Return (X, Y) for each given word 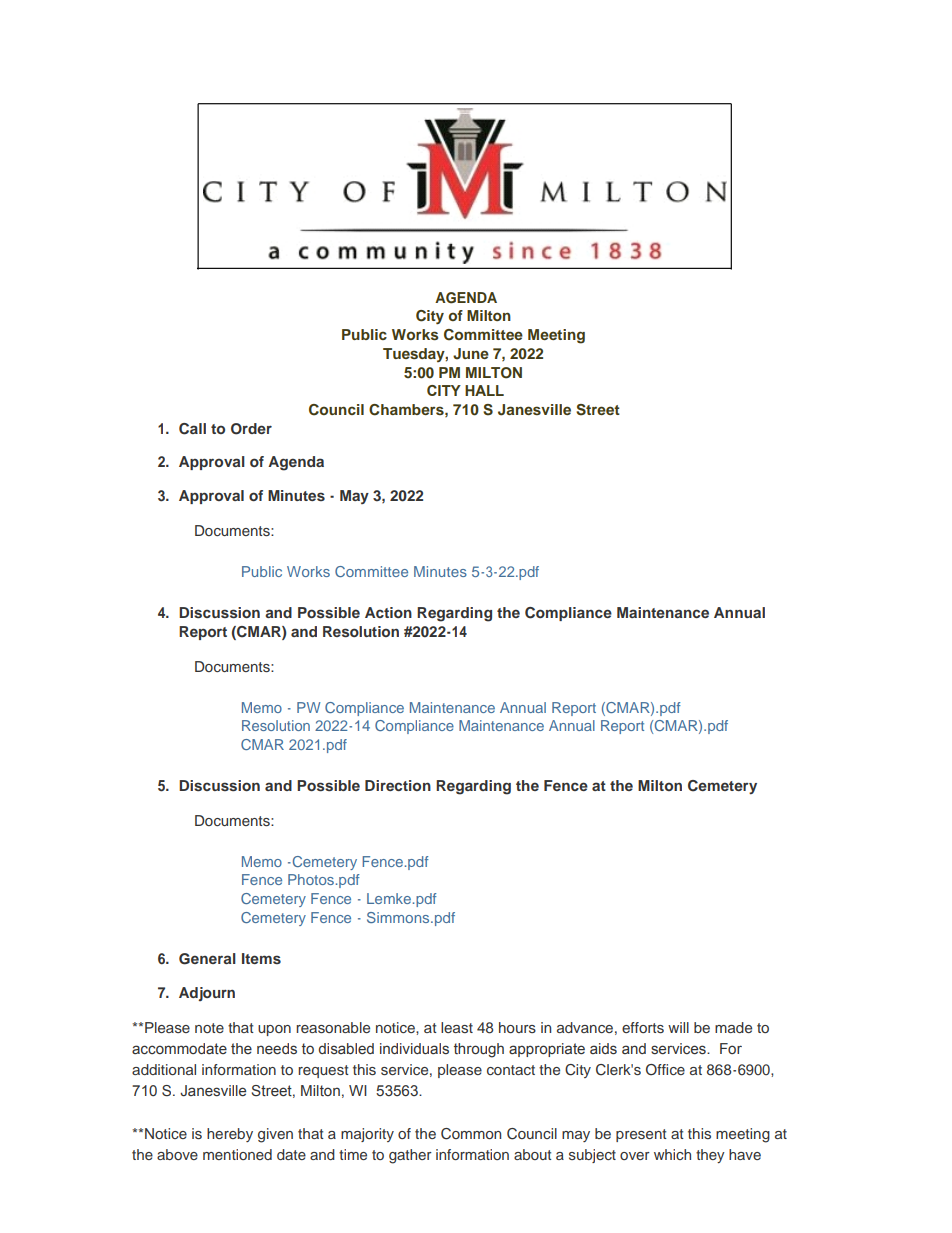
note (209, 1028)
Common (471, 1134)
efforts (643, 1027)
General (207, 959)
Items (261, 958)
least (457, 1027)
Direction (398, 785)
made (733, 1027)
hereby (230, 1135)
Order (251, 429)
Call (192, 429)
